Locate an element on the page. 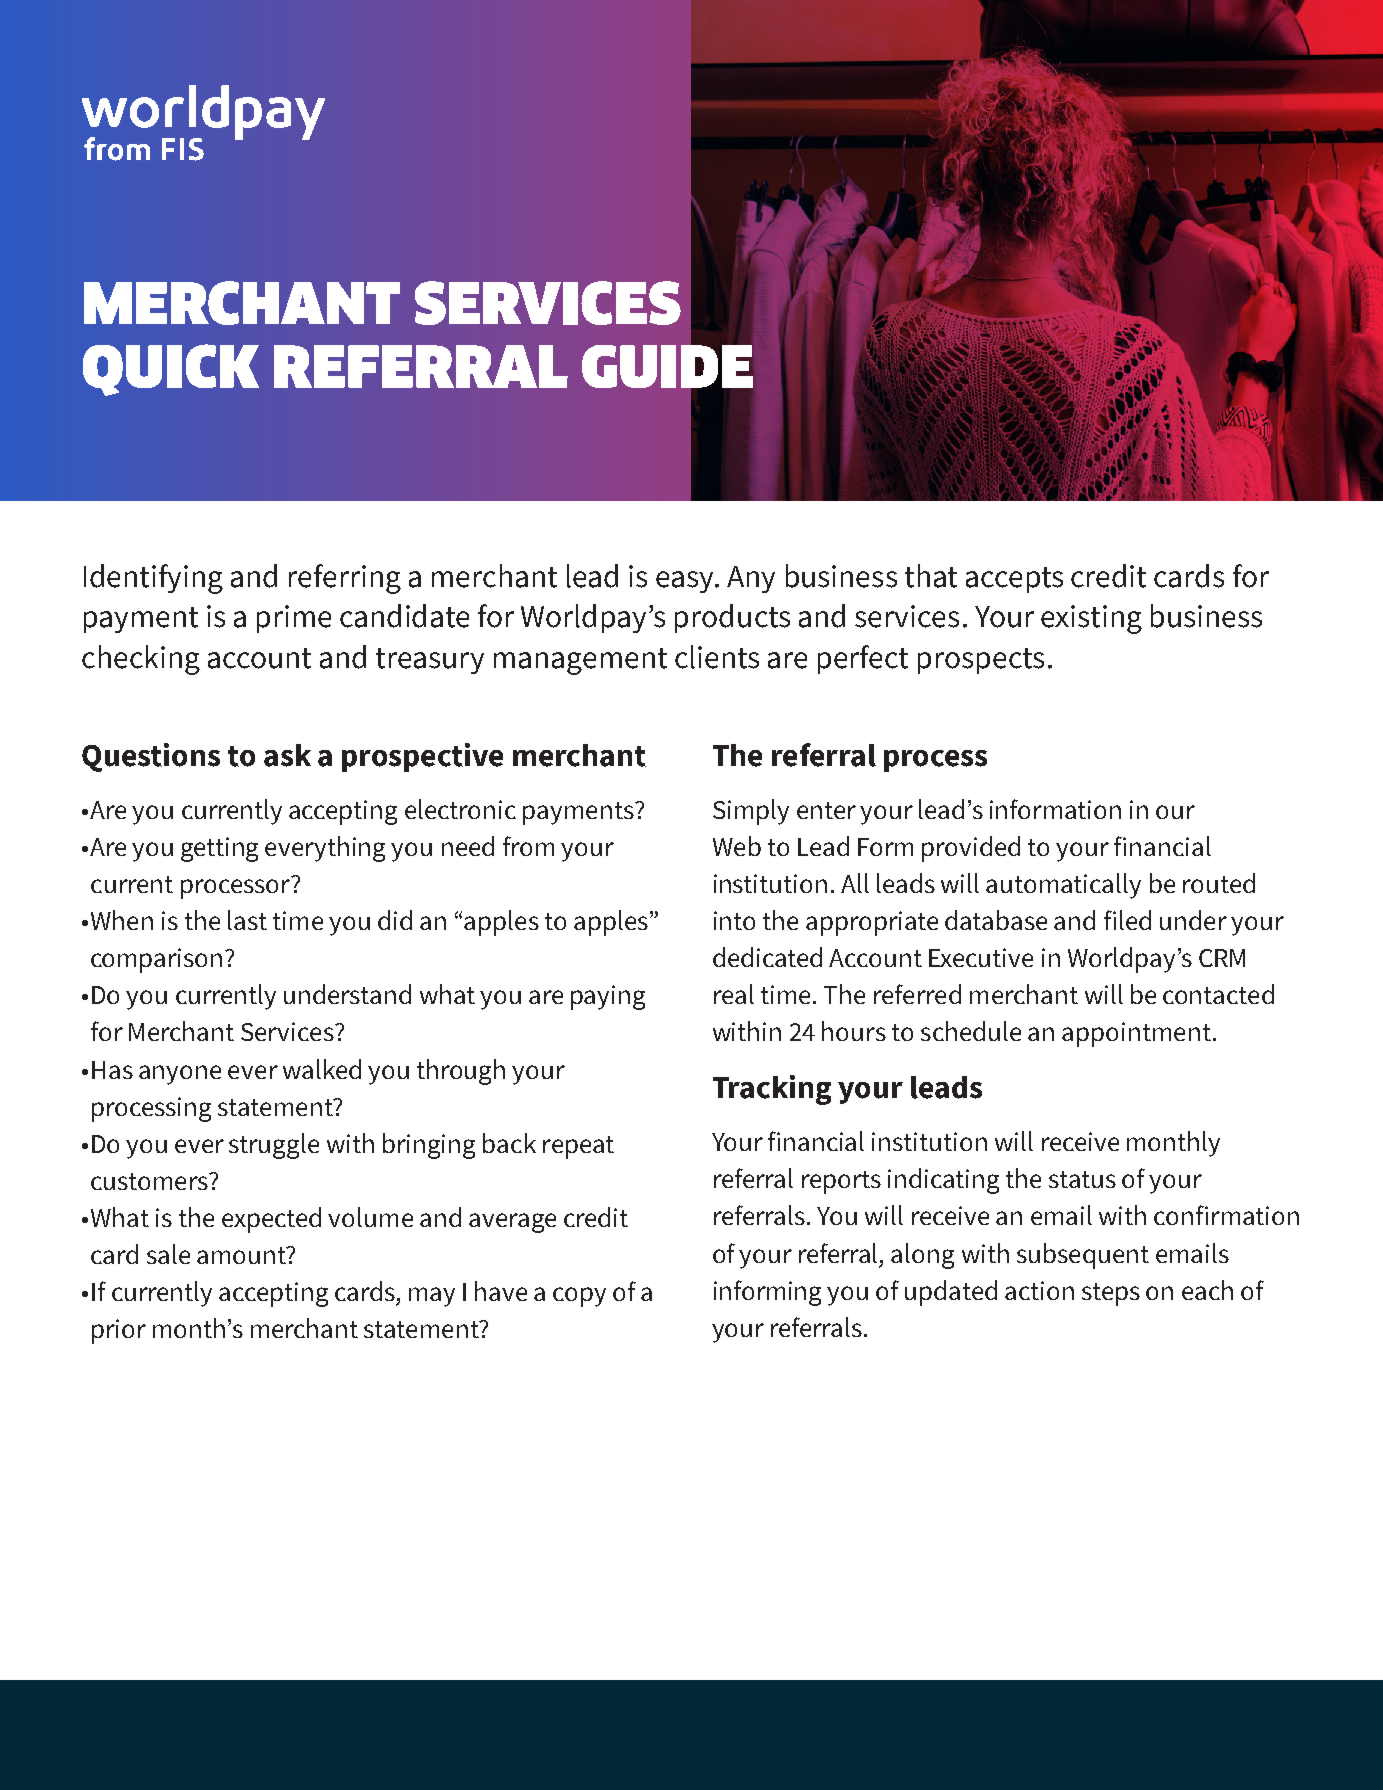  prime is located at coordinates (294, 619).
